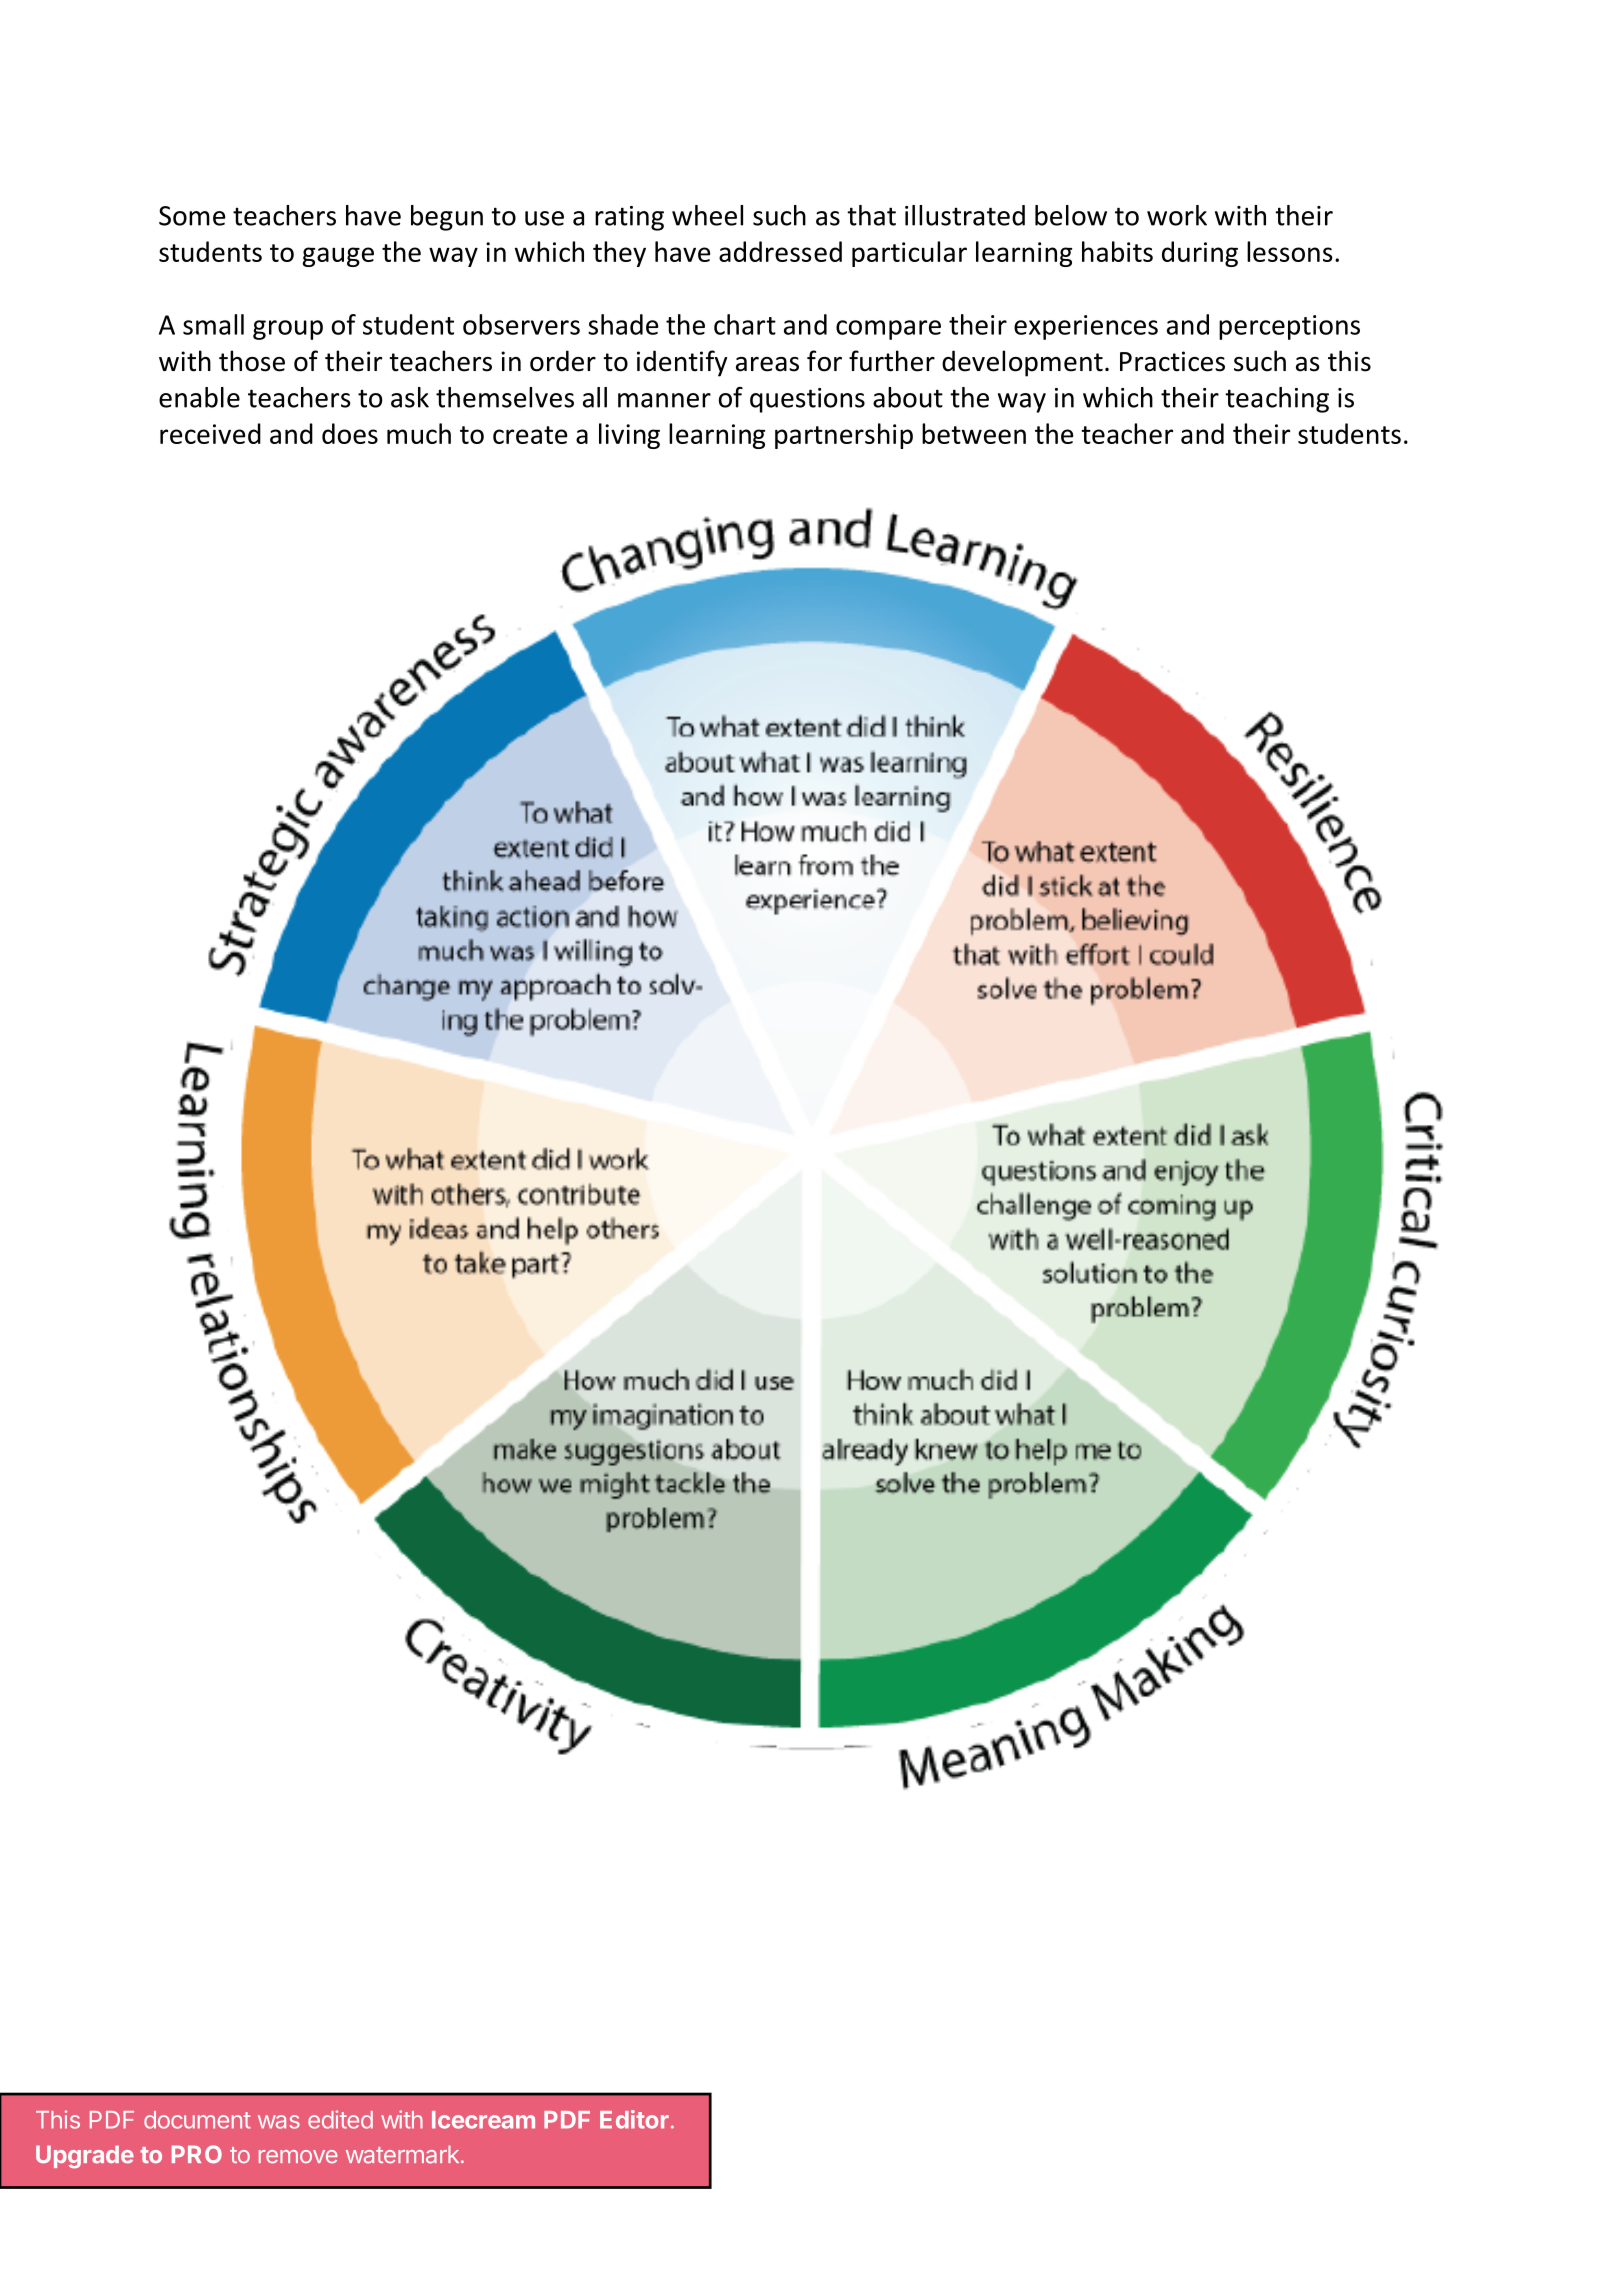 Image resolution: width=1613 pixels, height=2281 pixels. I want to click on Icecream, so click(483, 2120).
